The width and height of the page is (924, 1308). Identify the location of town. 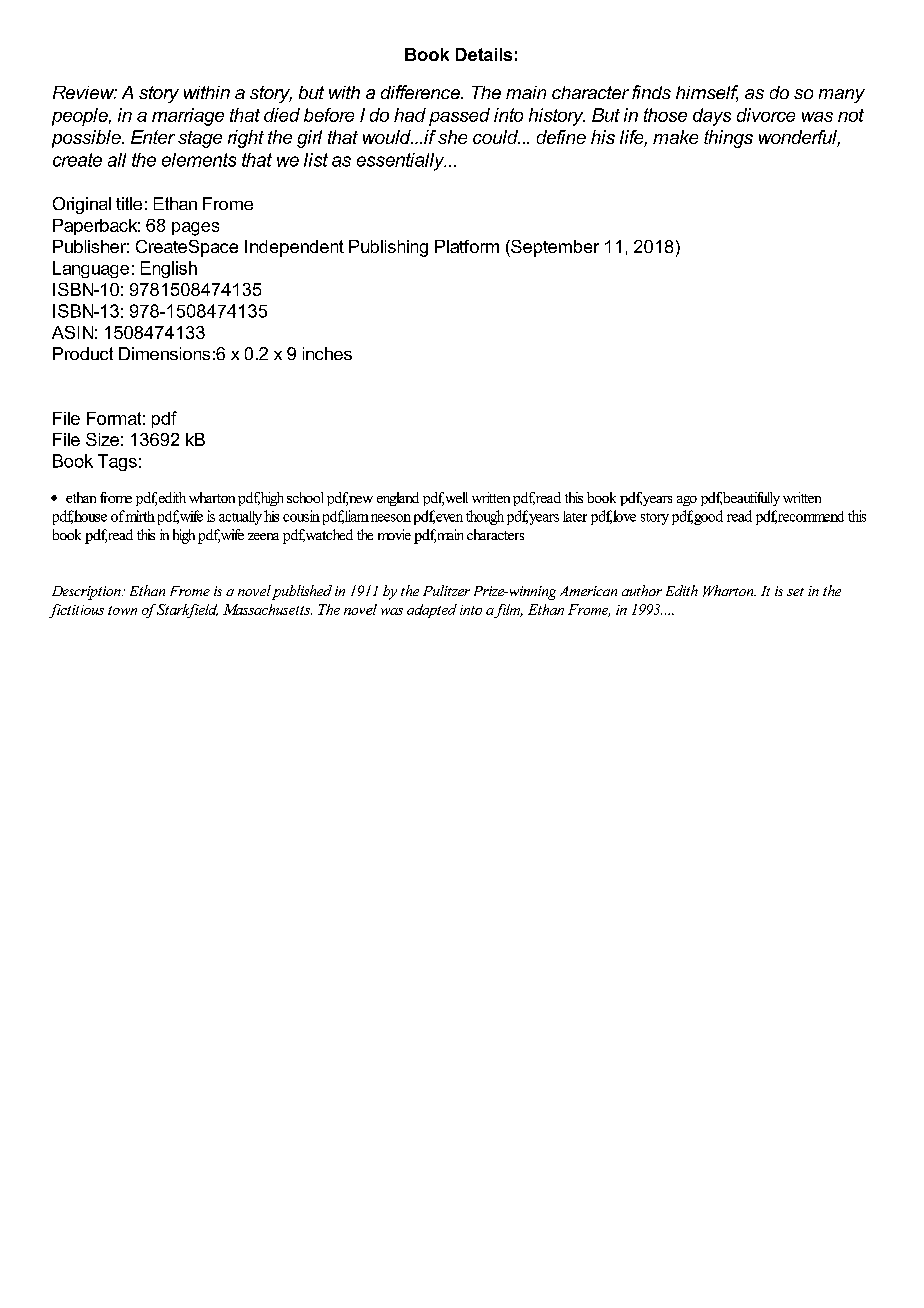
(122, 610).
